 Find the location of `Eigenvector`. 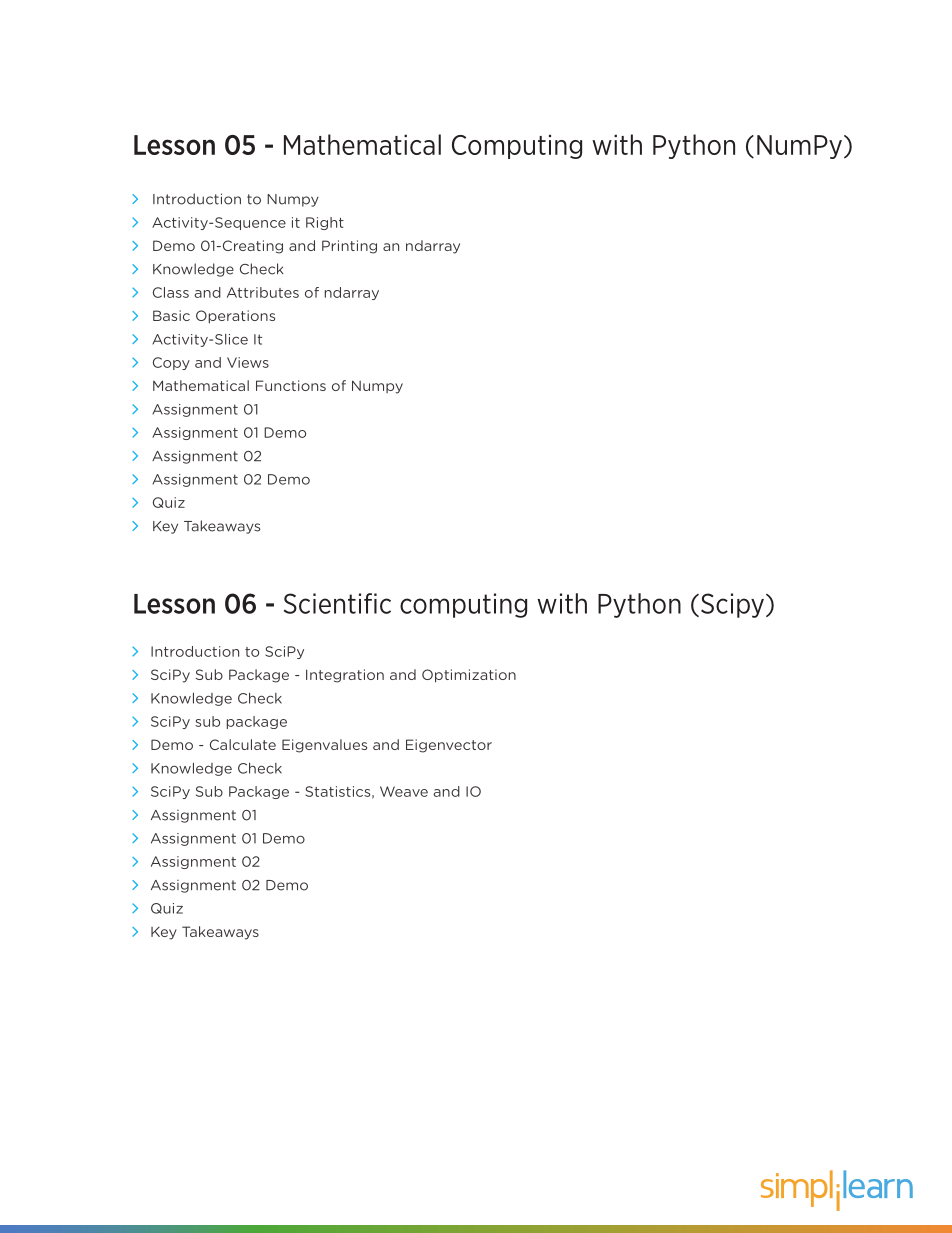

Eigenvector is located at coordinates (449, 746).
